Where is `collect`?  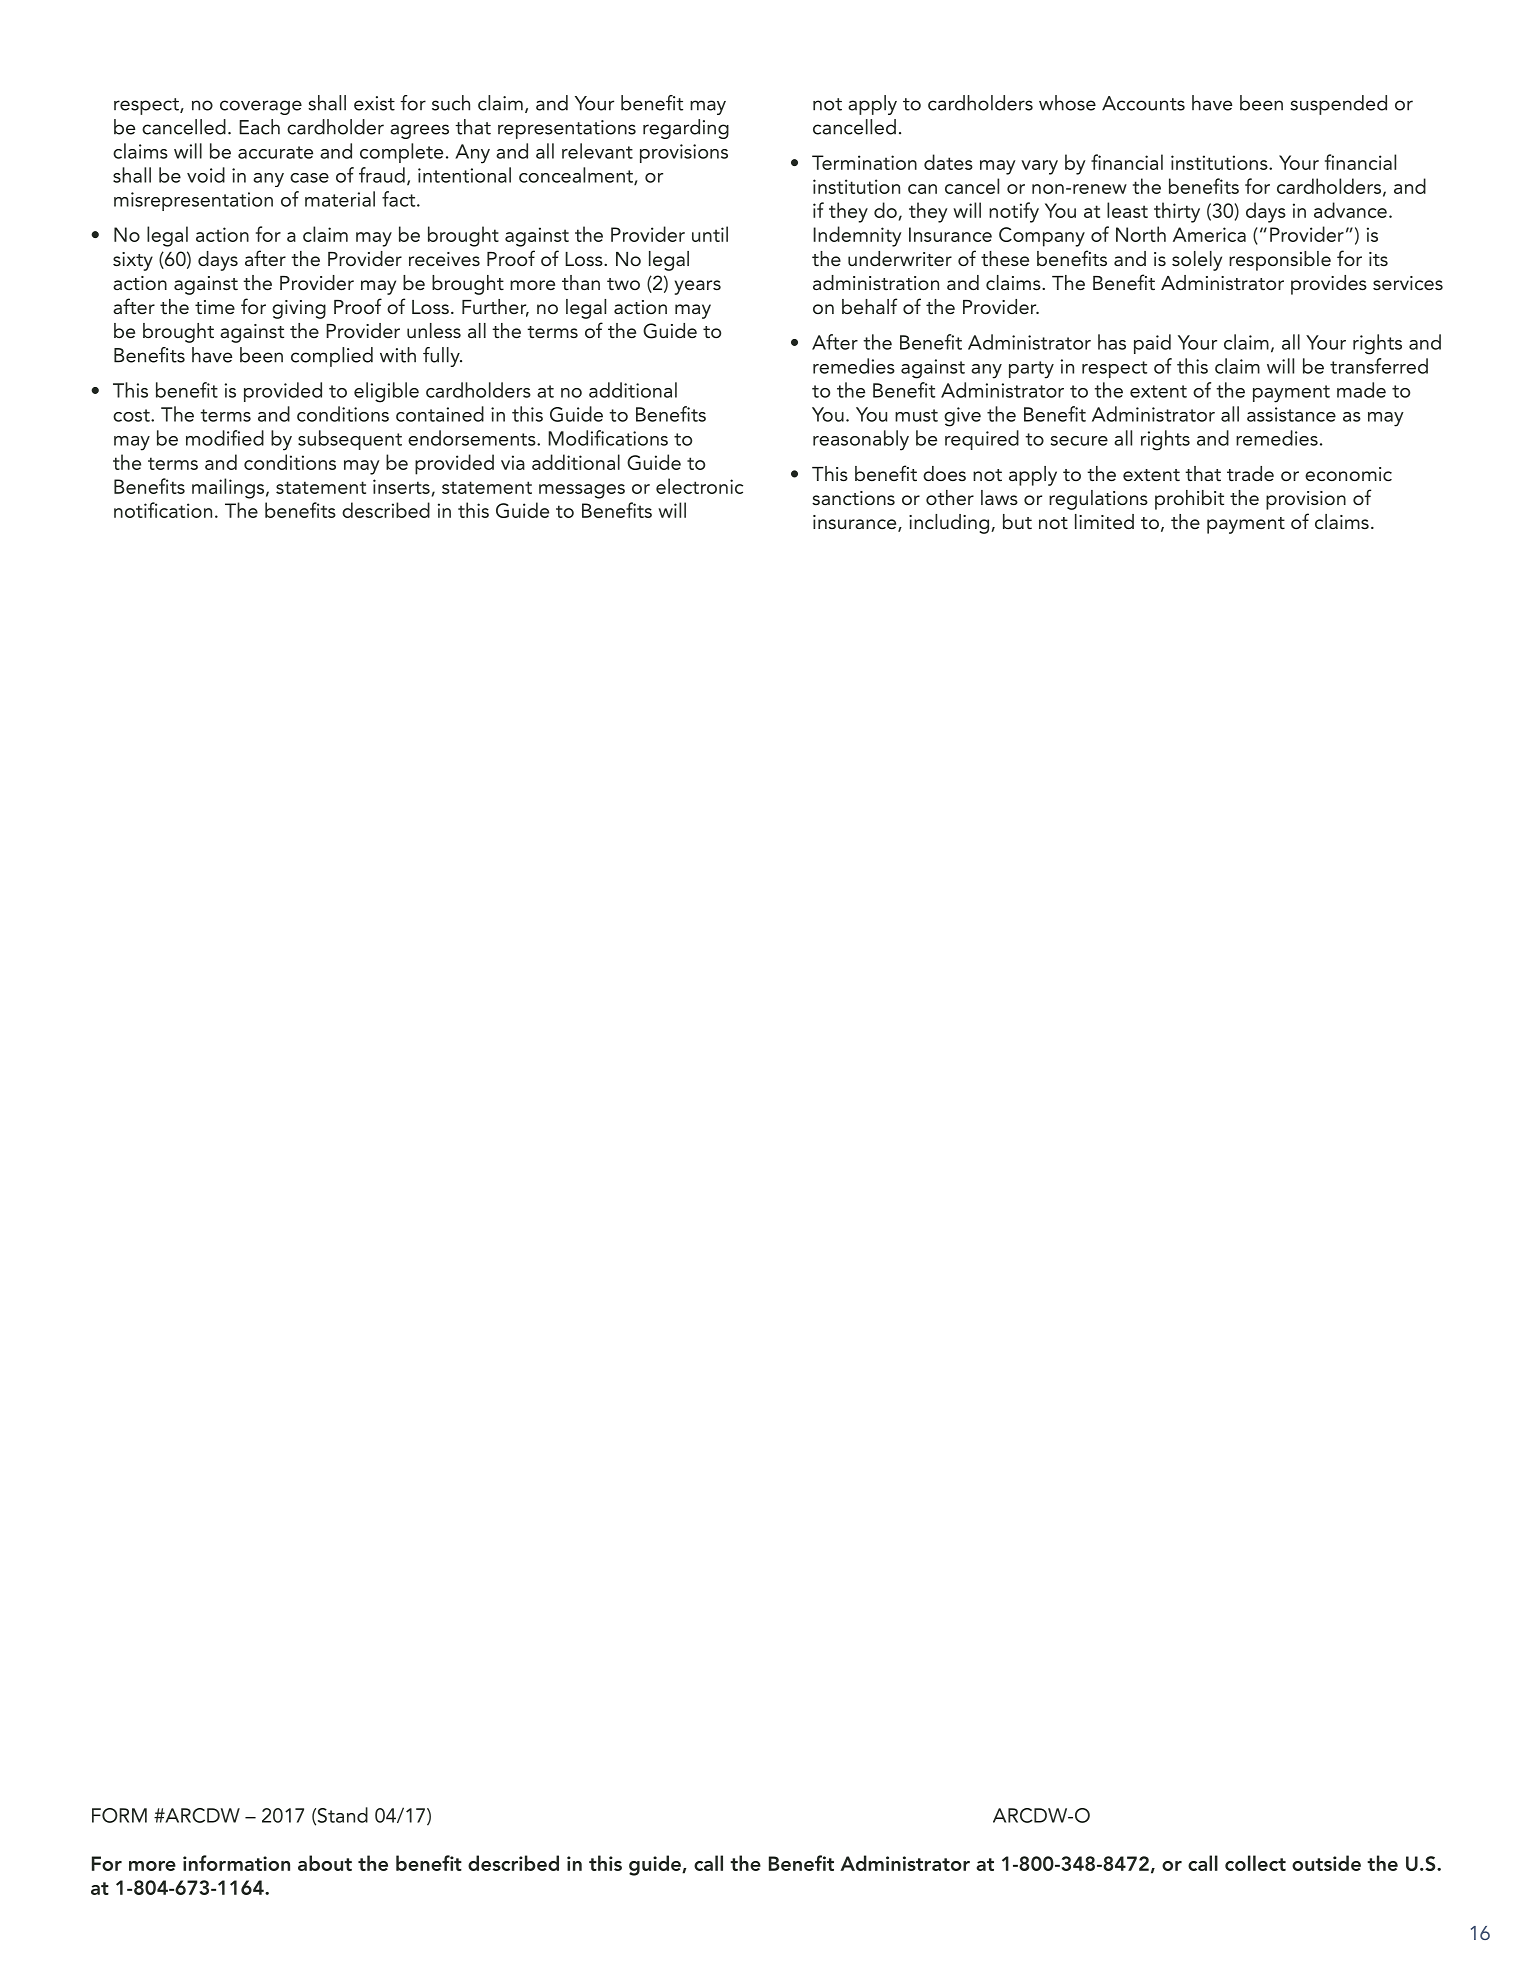 collect is located at coordinates (1255, 1863).
